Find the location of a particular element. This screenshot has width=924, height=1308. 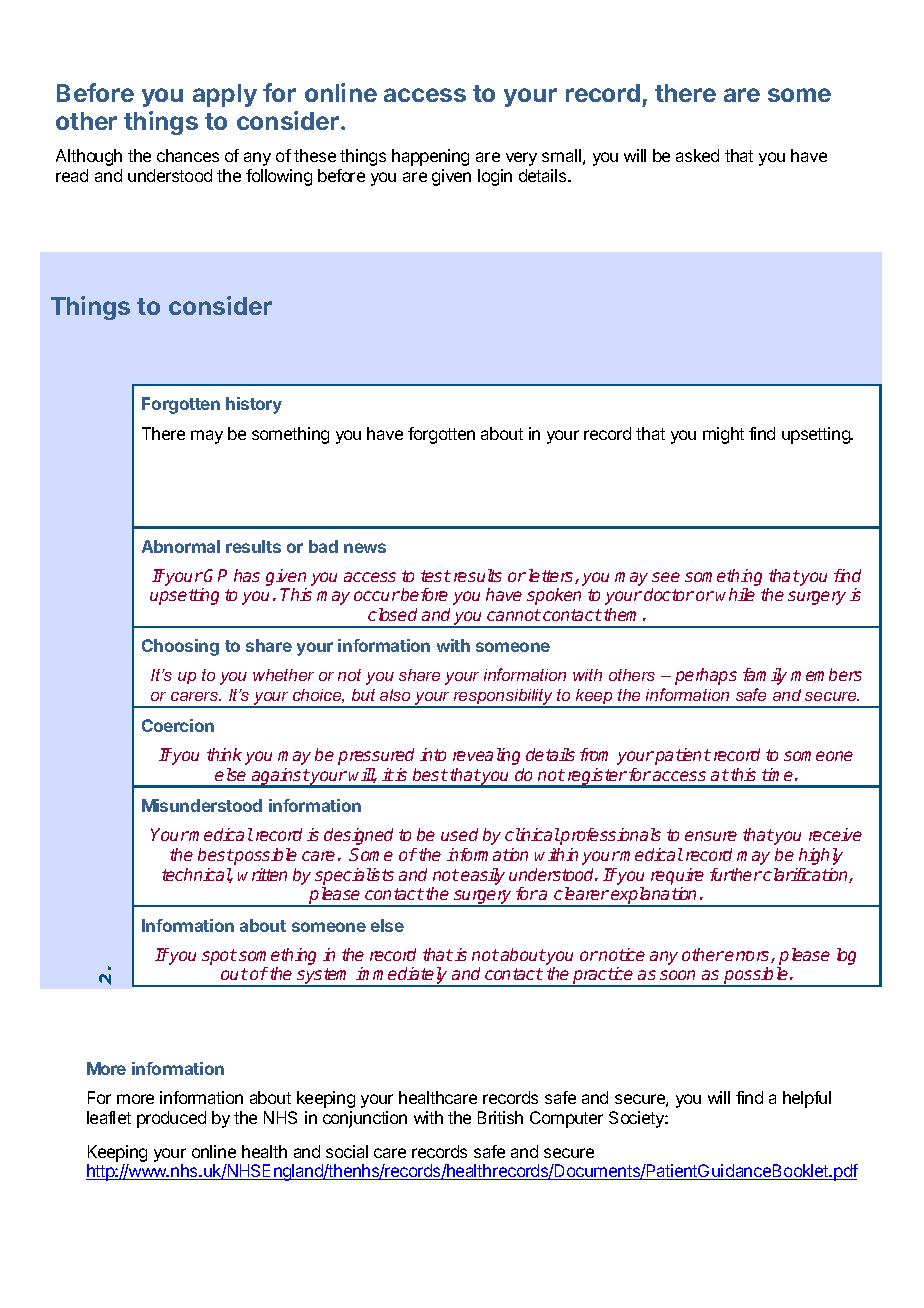

history is located at coordinates (254, 405).
